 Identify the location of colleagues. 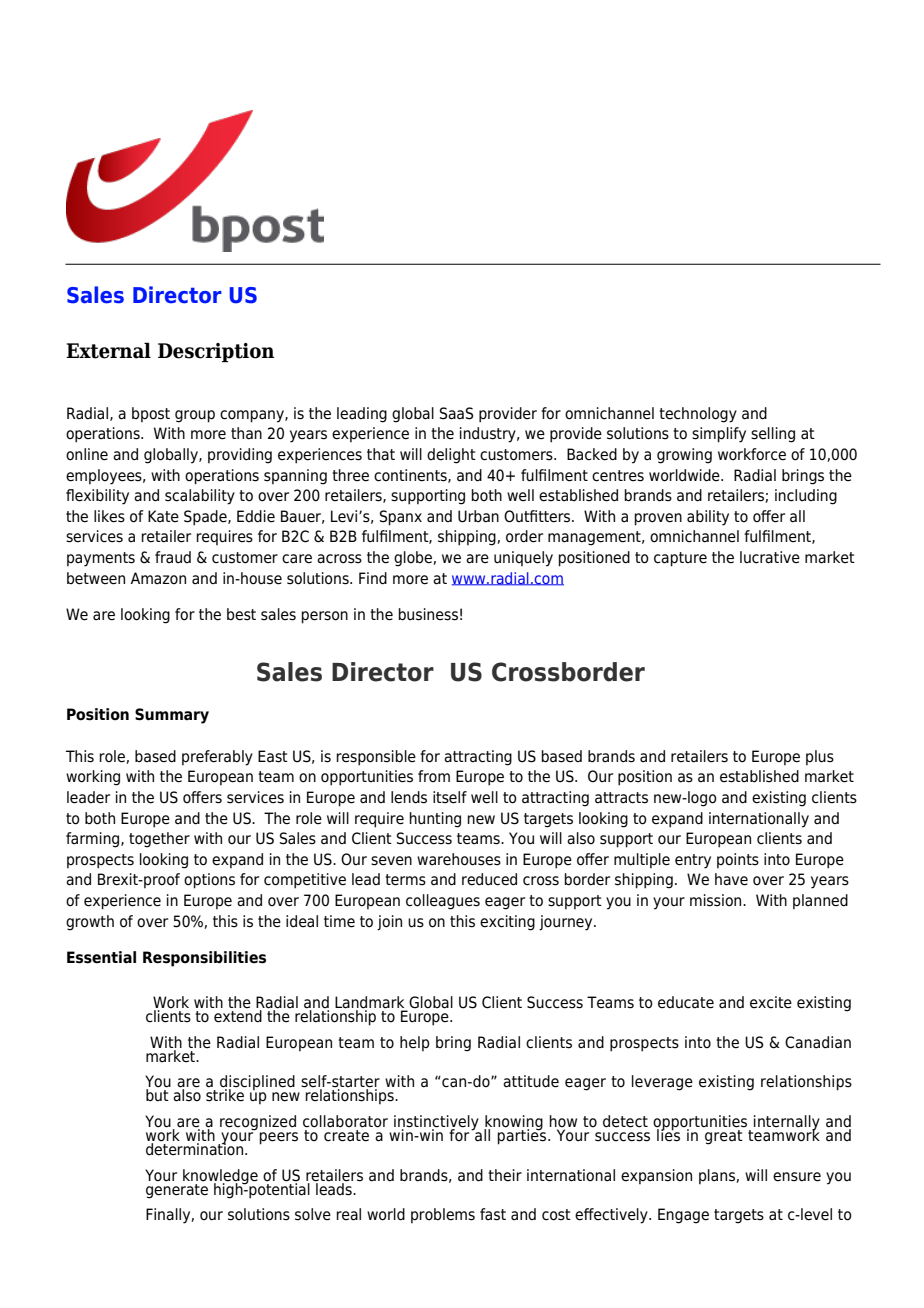
(443, 902).
